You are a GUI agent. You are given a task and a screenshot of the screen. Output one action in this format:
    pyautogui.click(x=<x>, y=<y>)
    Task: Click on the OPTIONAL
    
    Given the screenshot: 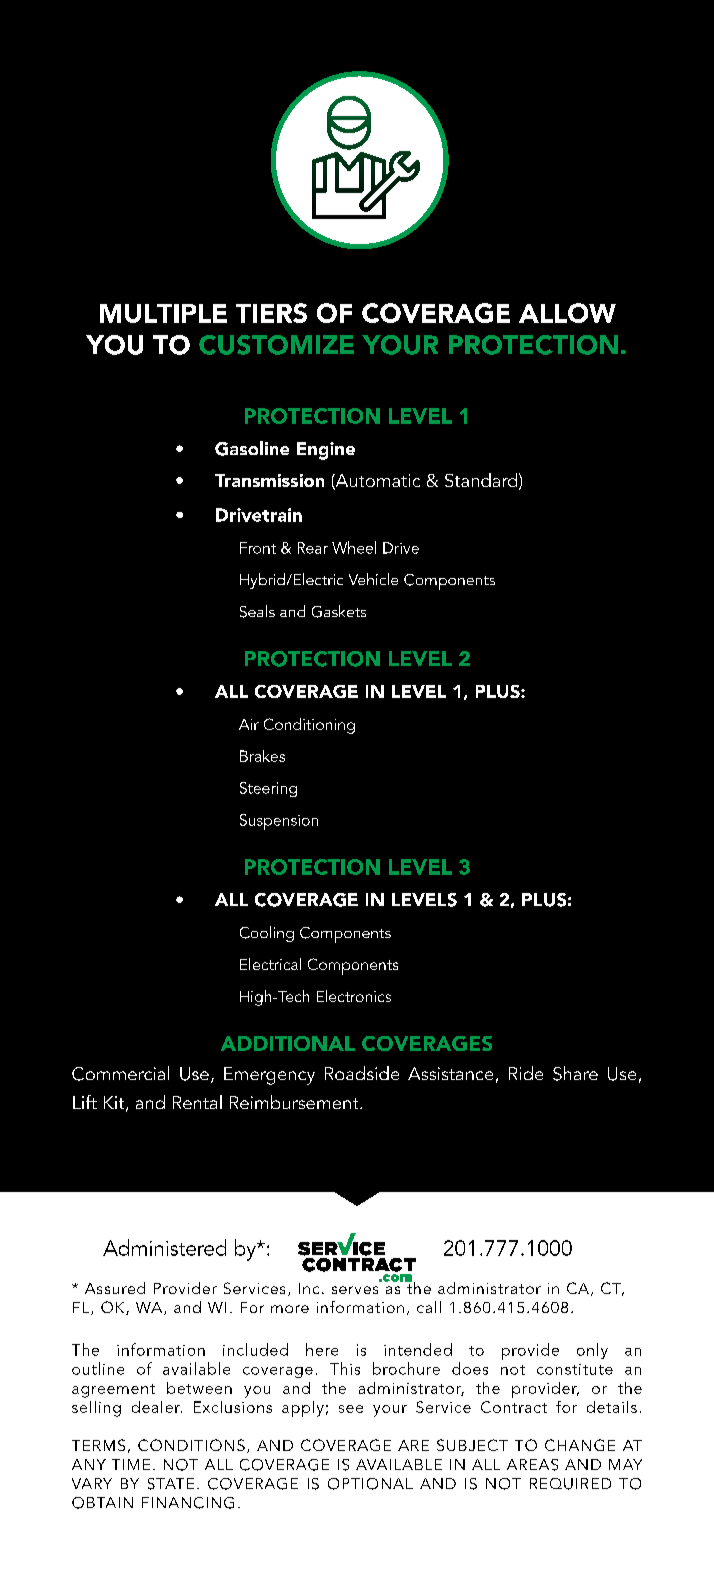 What is the action you would take?
    pyautogui.click(x=370, y=1484)
